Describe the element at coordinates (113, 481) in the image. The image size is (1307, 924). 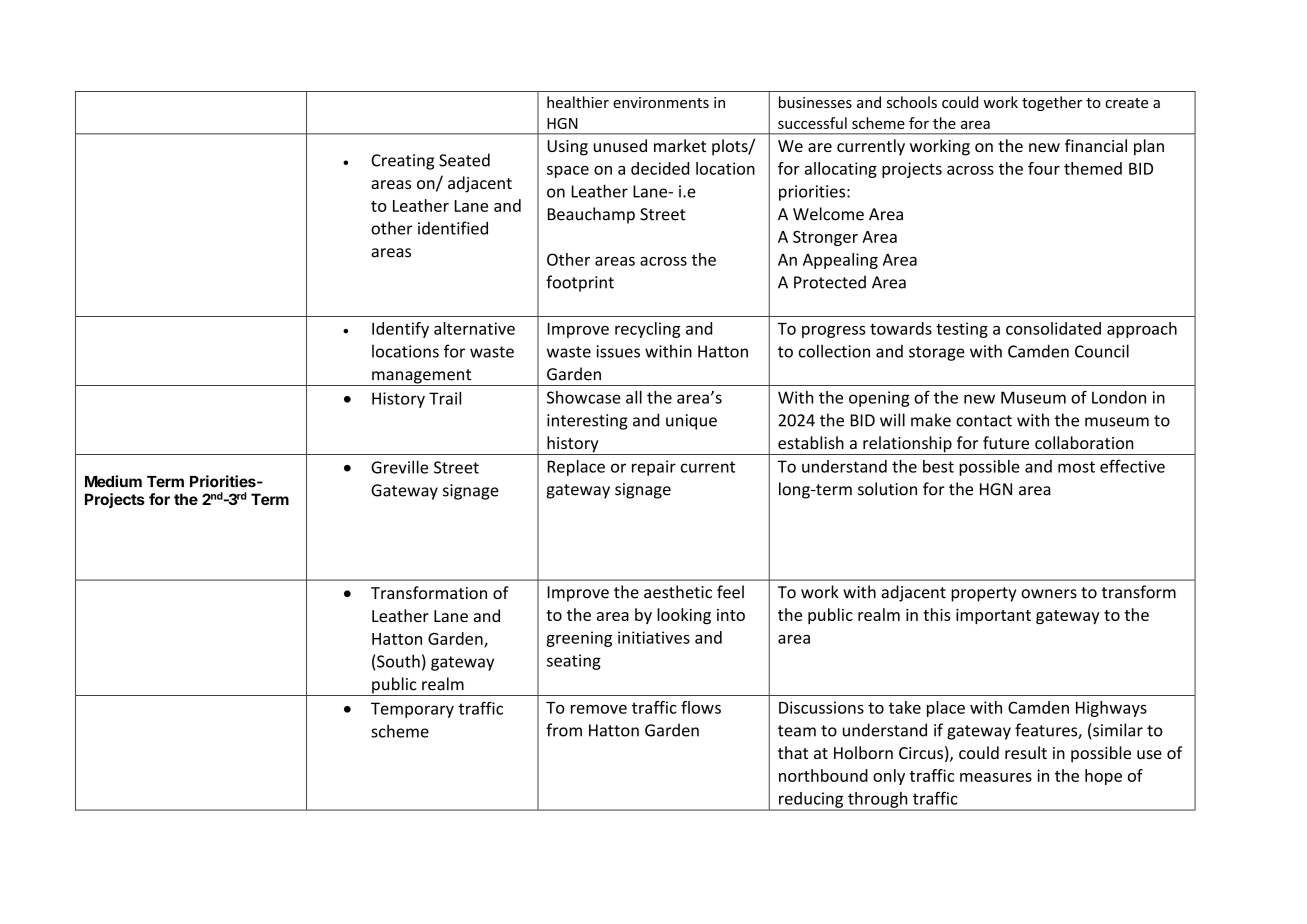
I see `Medium` at that location.
